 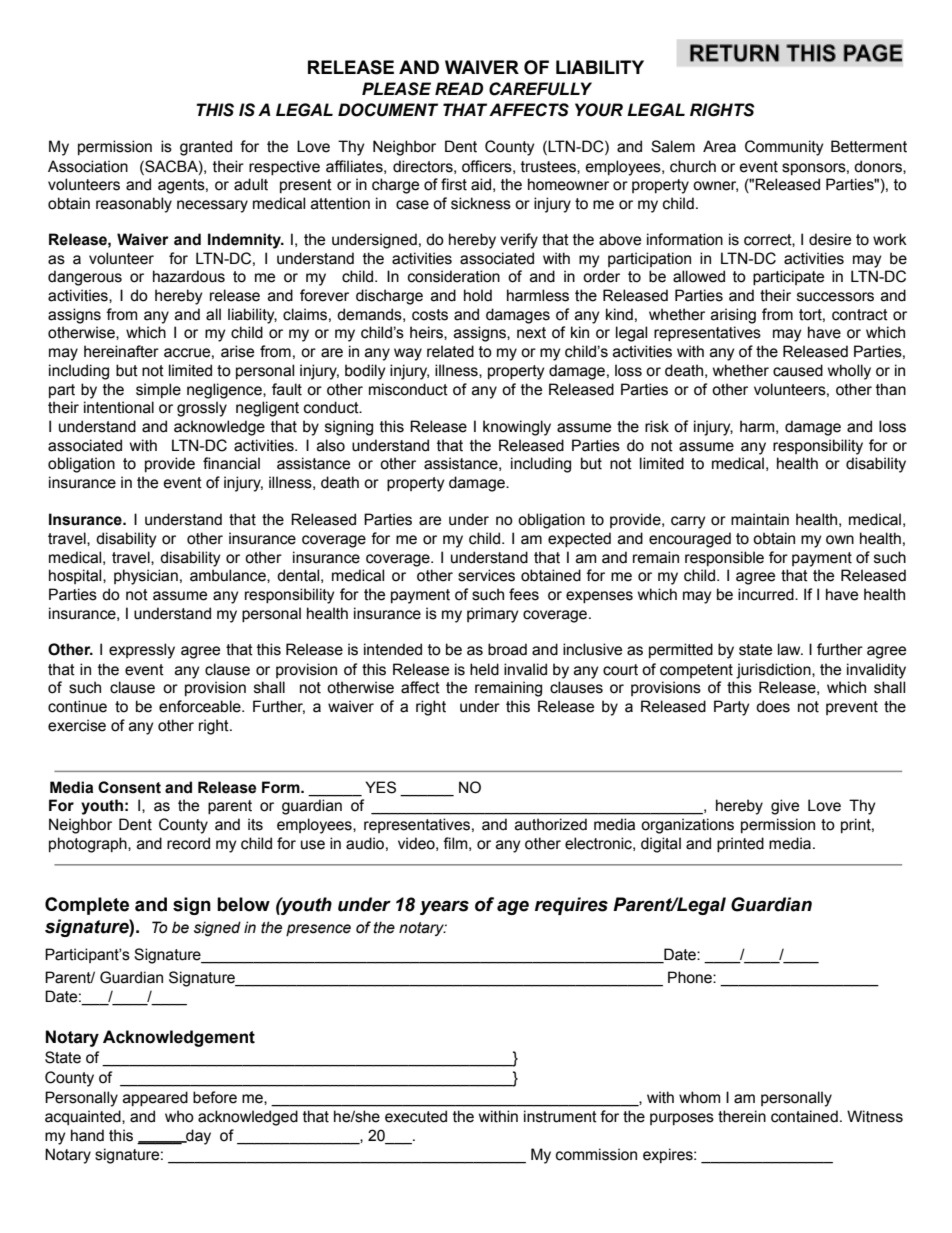 I want to click on financial, so click(x=231, y=463).
